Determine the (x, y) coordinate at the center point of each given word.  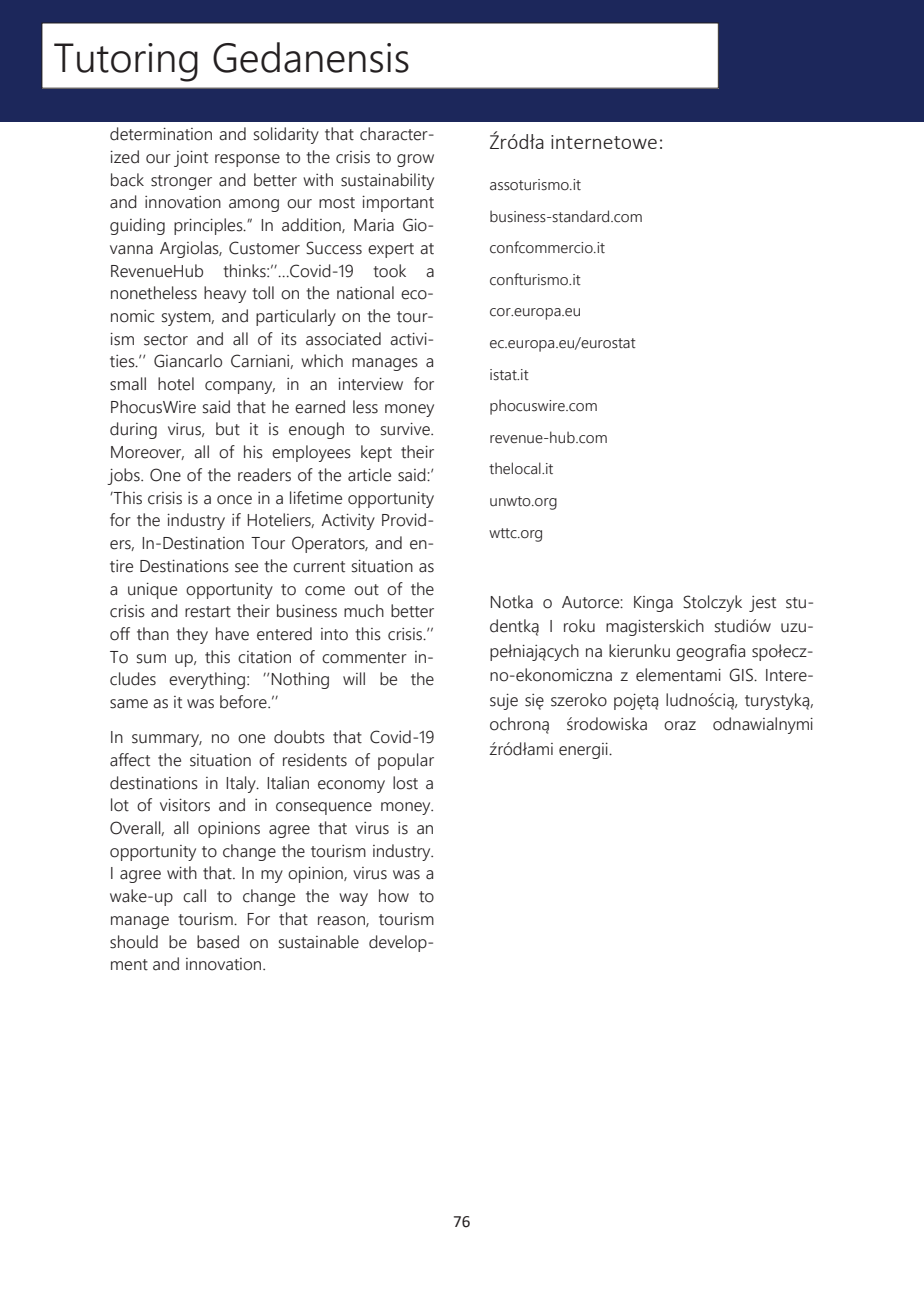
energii (584, 751)
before (244, 702)
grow (415, 160)
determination (161, 134)
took (389, 271)
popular (406, 761)
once (234, 500)
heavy (225, 294)
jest (762, 604)
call (194, 896)
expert (391, 250)
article (369, 475)
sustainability (387, 181)
